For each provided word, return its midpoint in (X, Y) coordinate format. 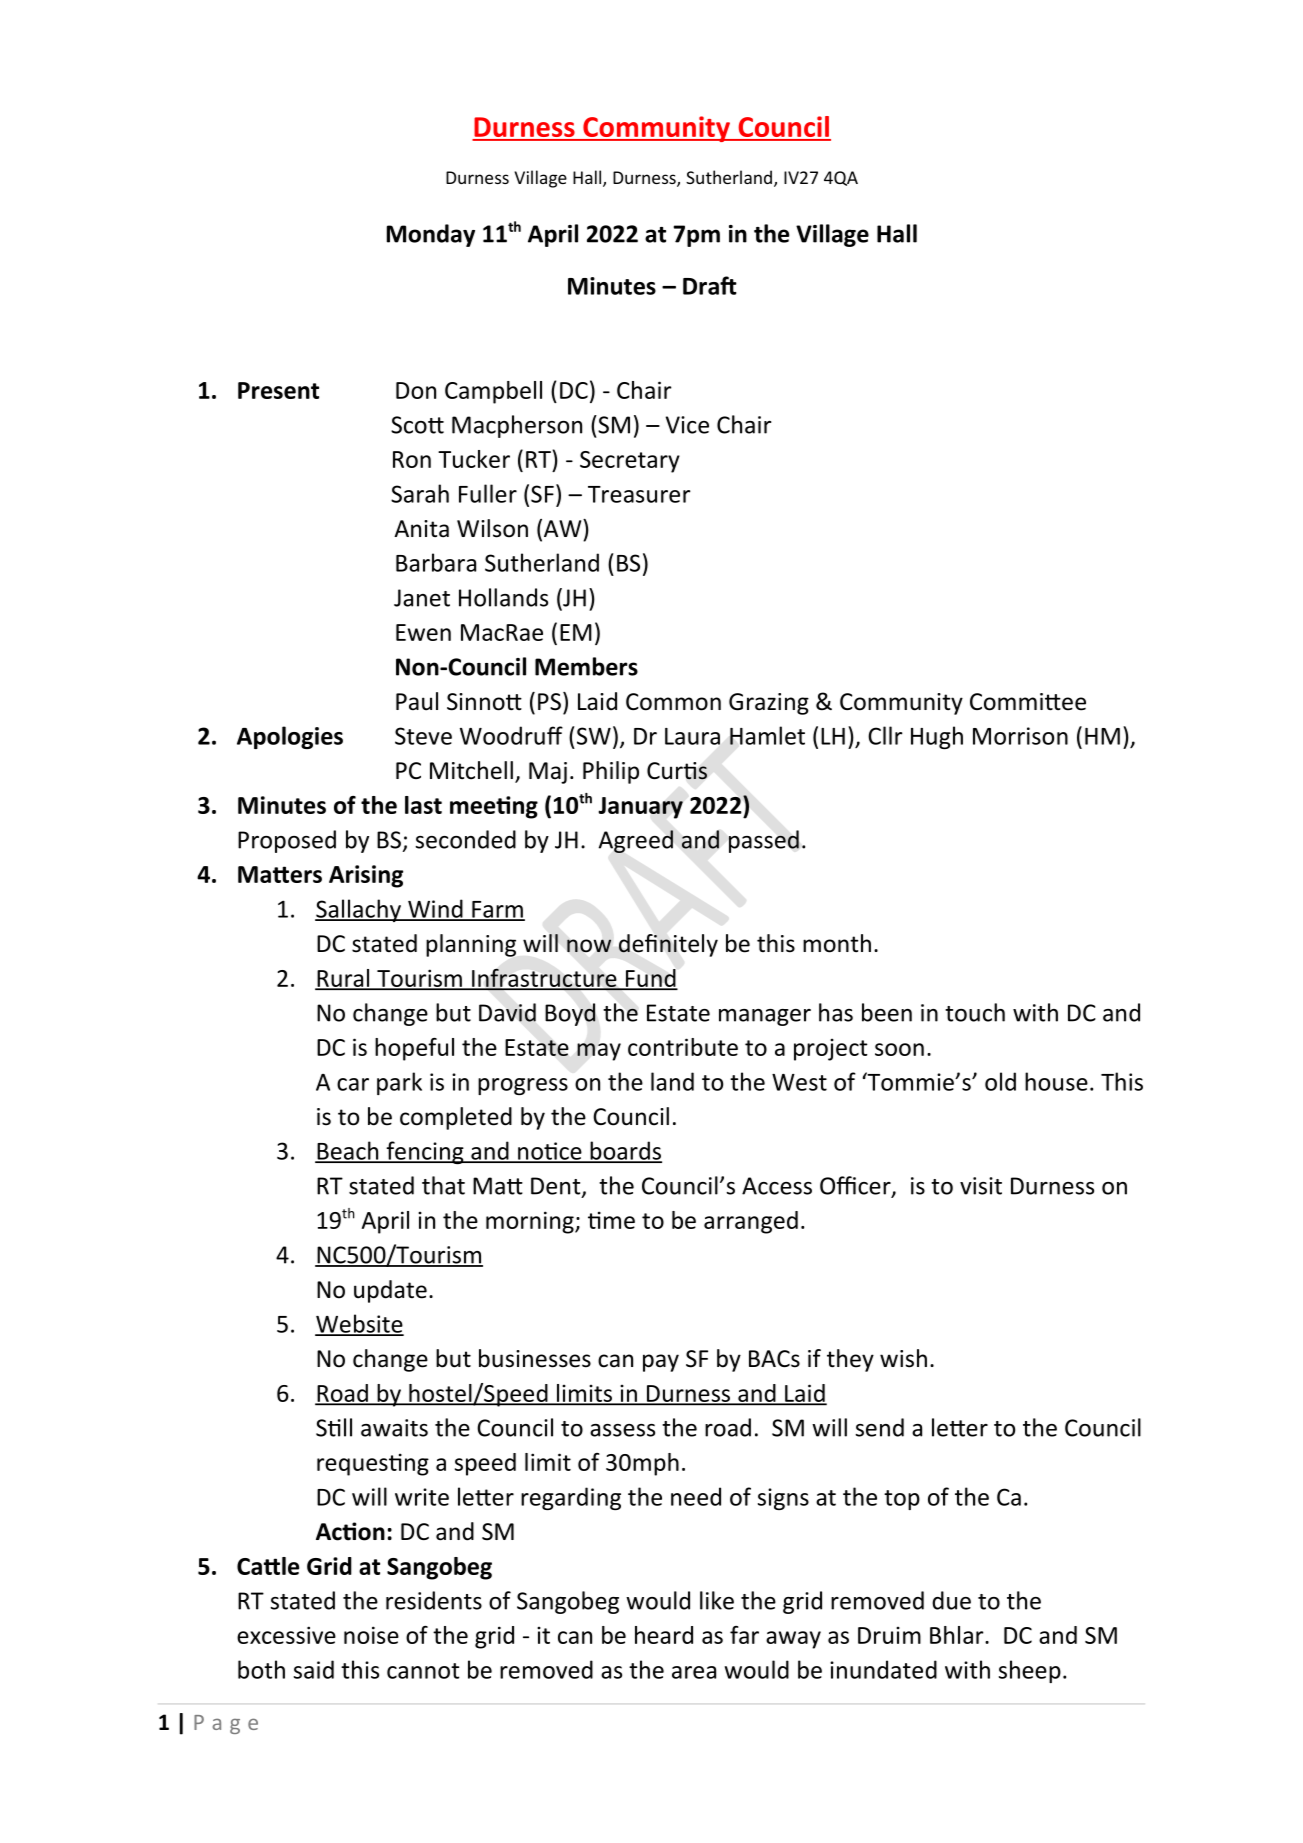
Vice (687, 425)
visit (981, 1186)
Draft (710, 285)
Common (673, 702)
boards (625, 1151)
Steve (423, 736)
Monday (431, 235)
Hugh (937, 737)
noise (371, 1635)
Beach (348, 1151)
